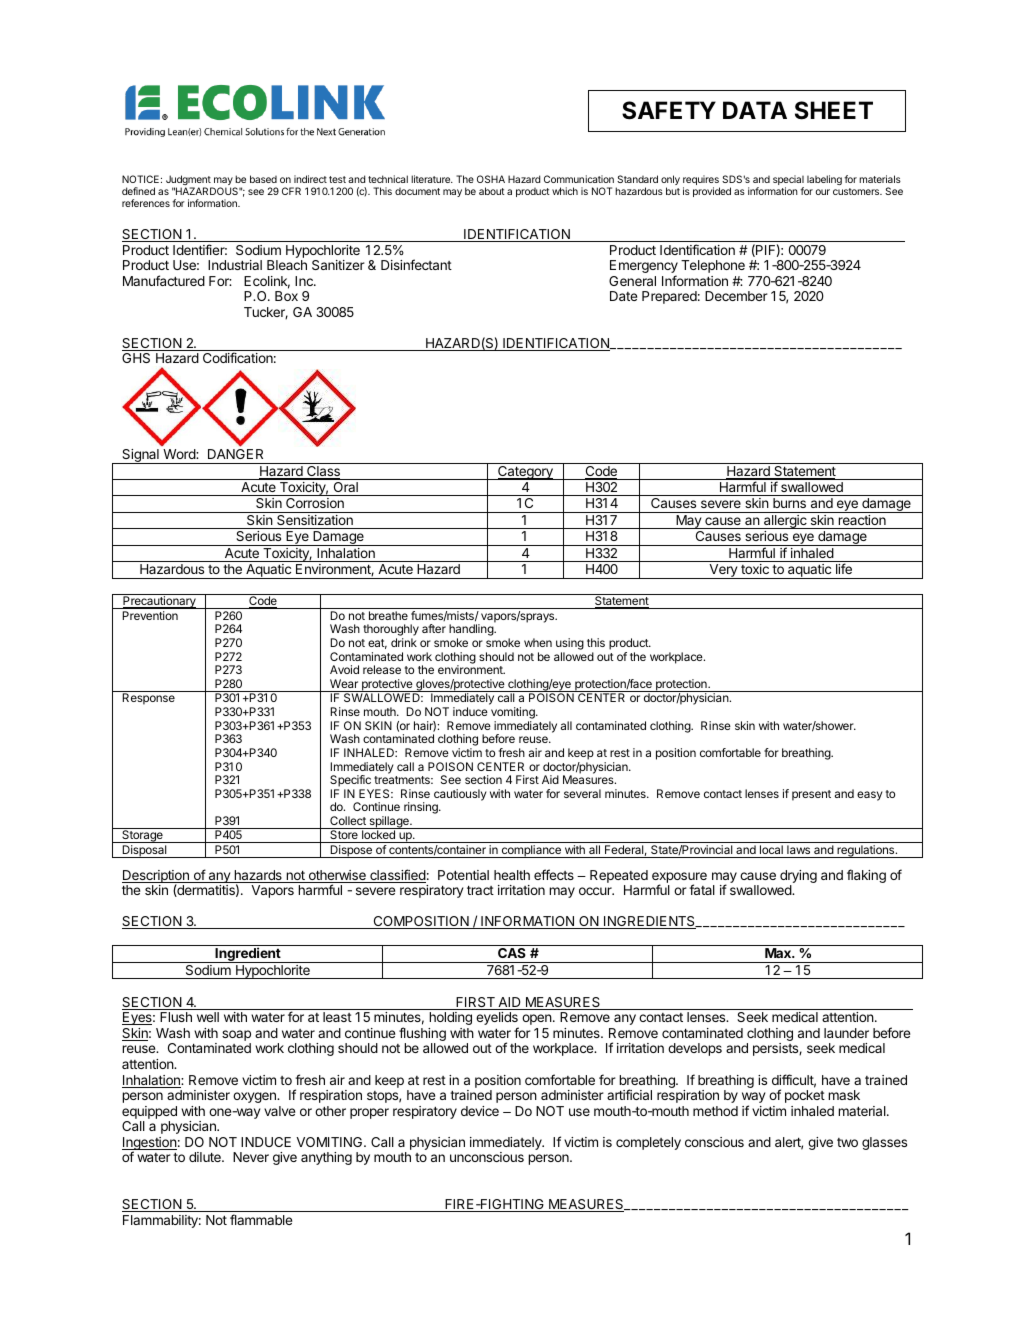 The height and width of the page is (1340, 1035). I want to click on Word, so click(180, 454).
